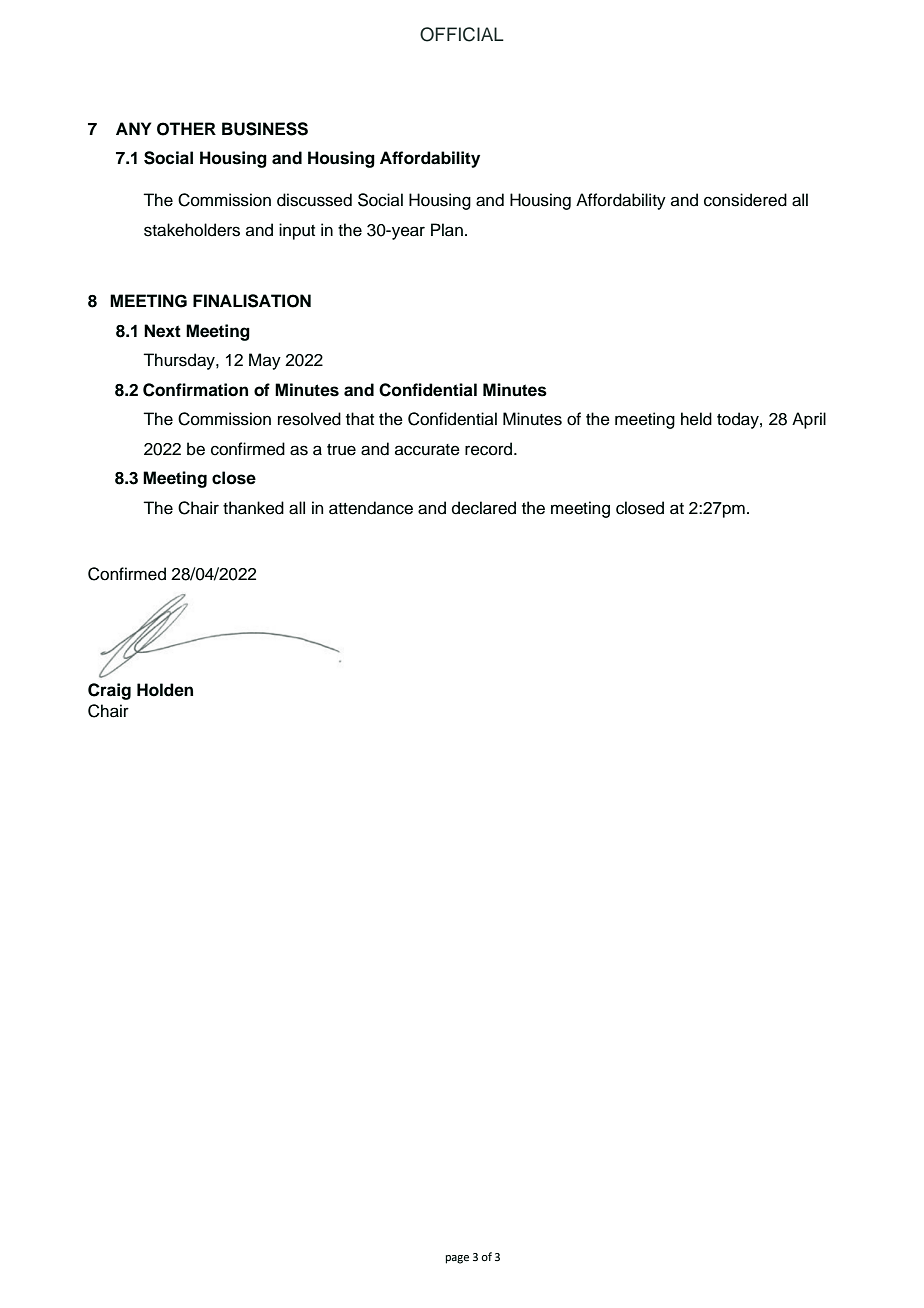 The image size is (924, 1308). Describe the element at coordinates (457, 1259) in the screenshot. I see `page` at that location.
